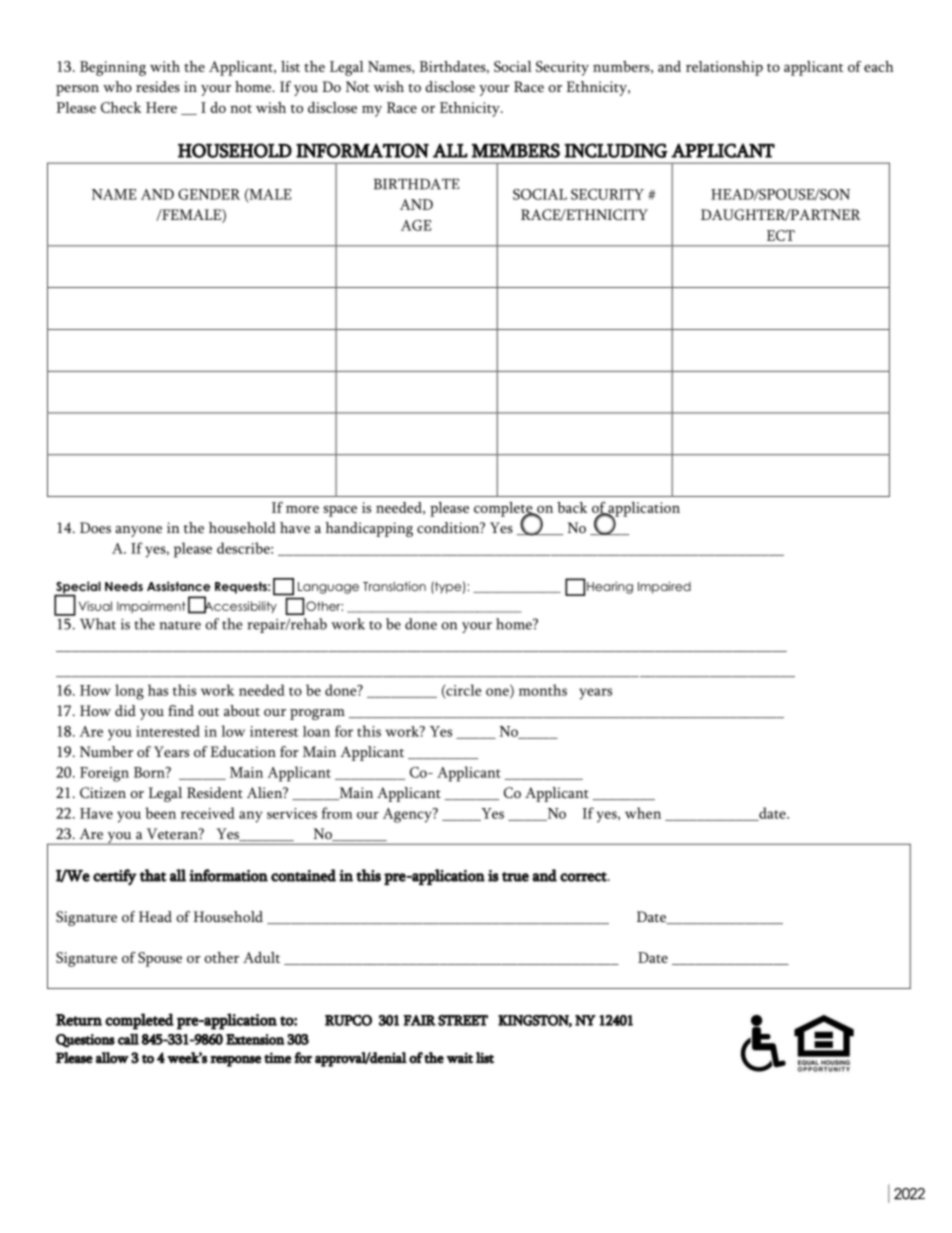 Image resolution: width=952 pixels, height=1233 pixels. I want to click on wait, so click(459, 1058).
